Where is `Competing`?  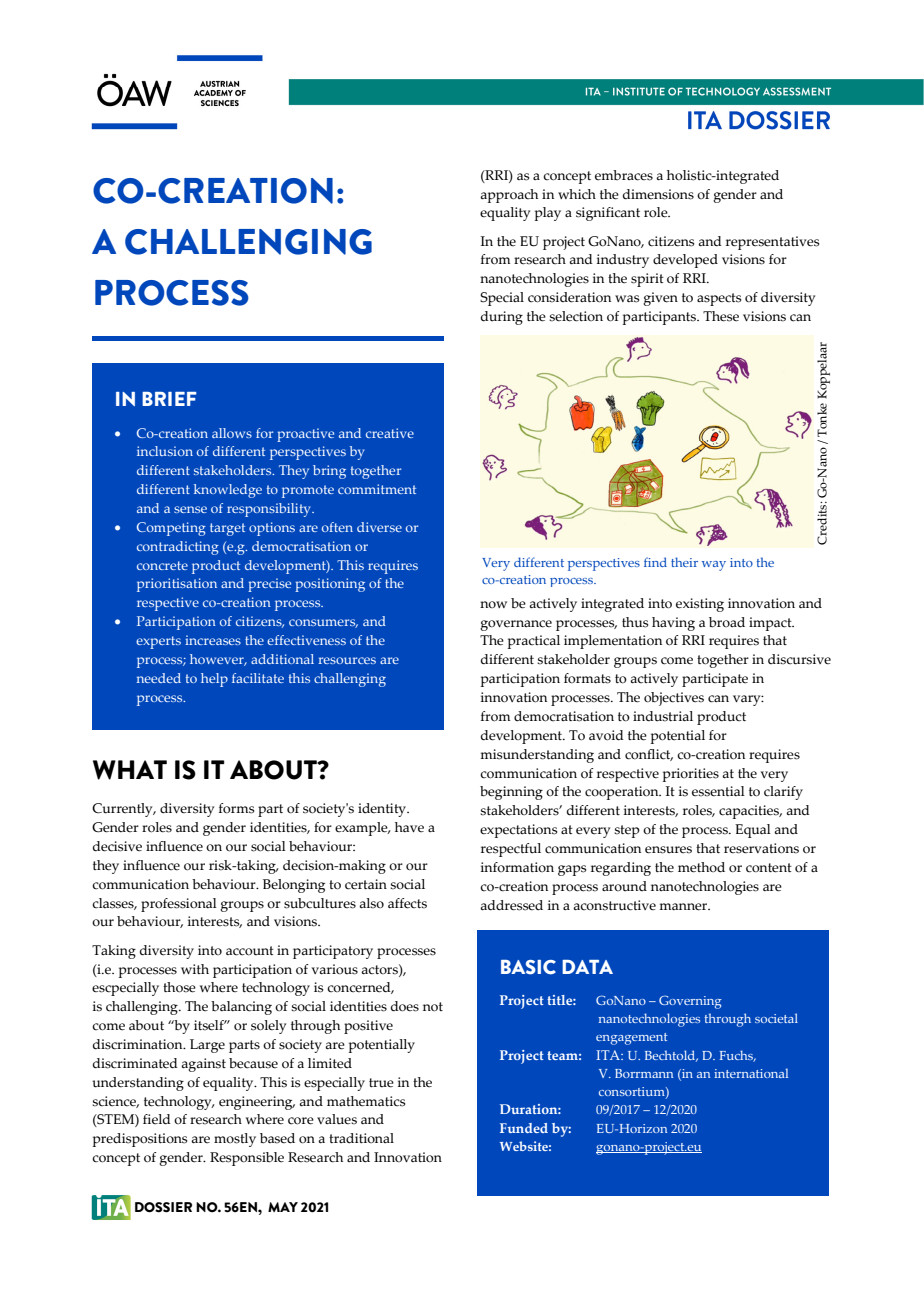
Competing is located at coordinates (171, 529).
